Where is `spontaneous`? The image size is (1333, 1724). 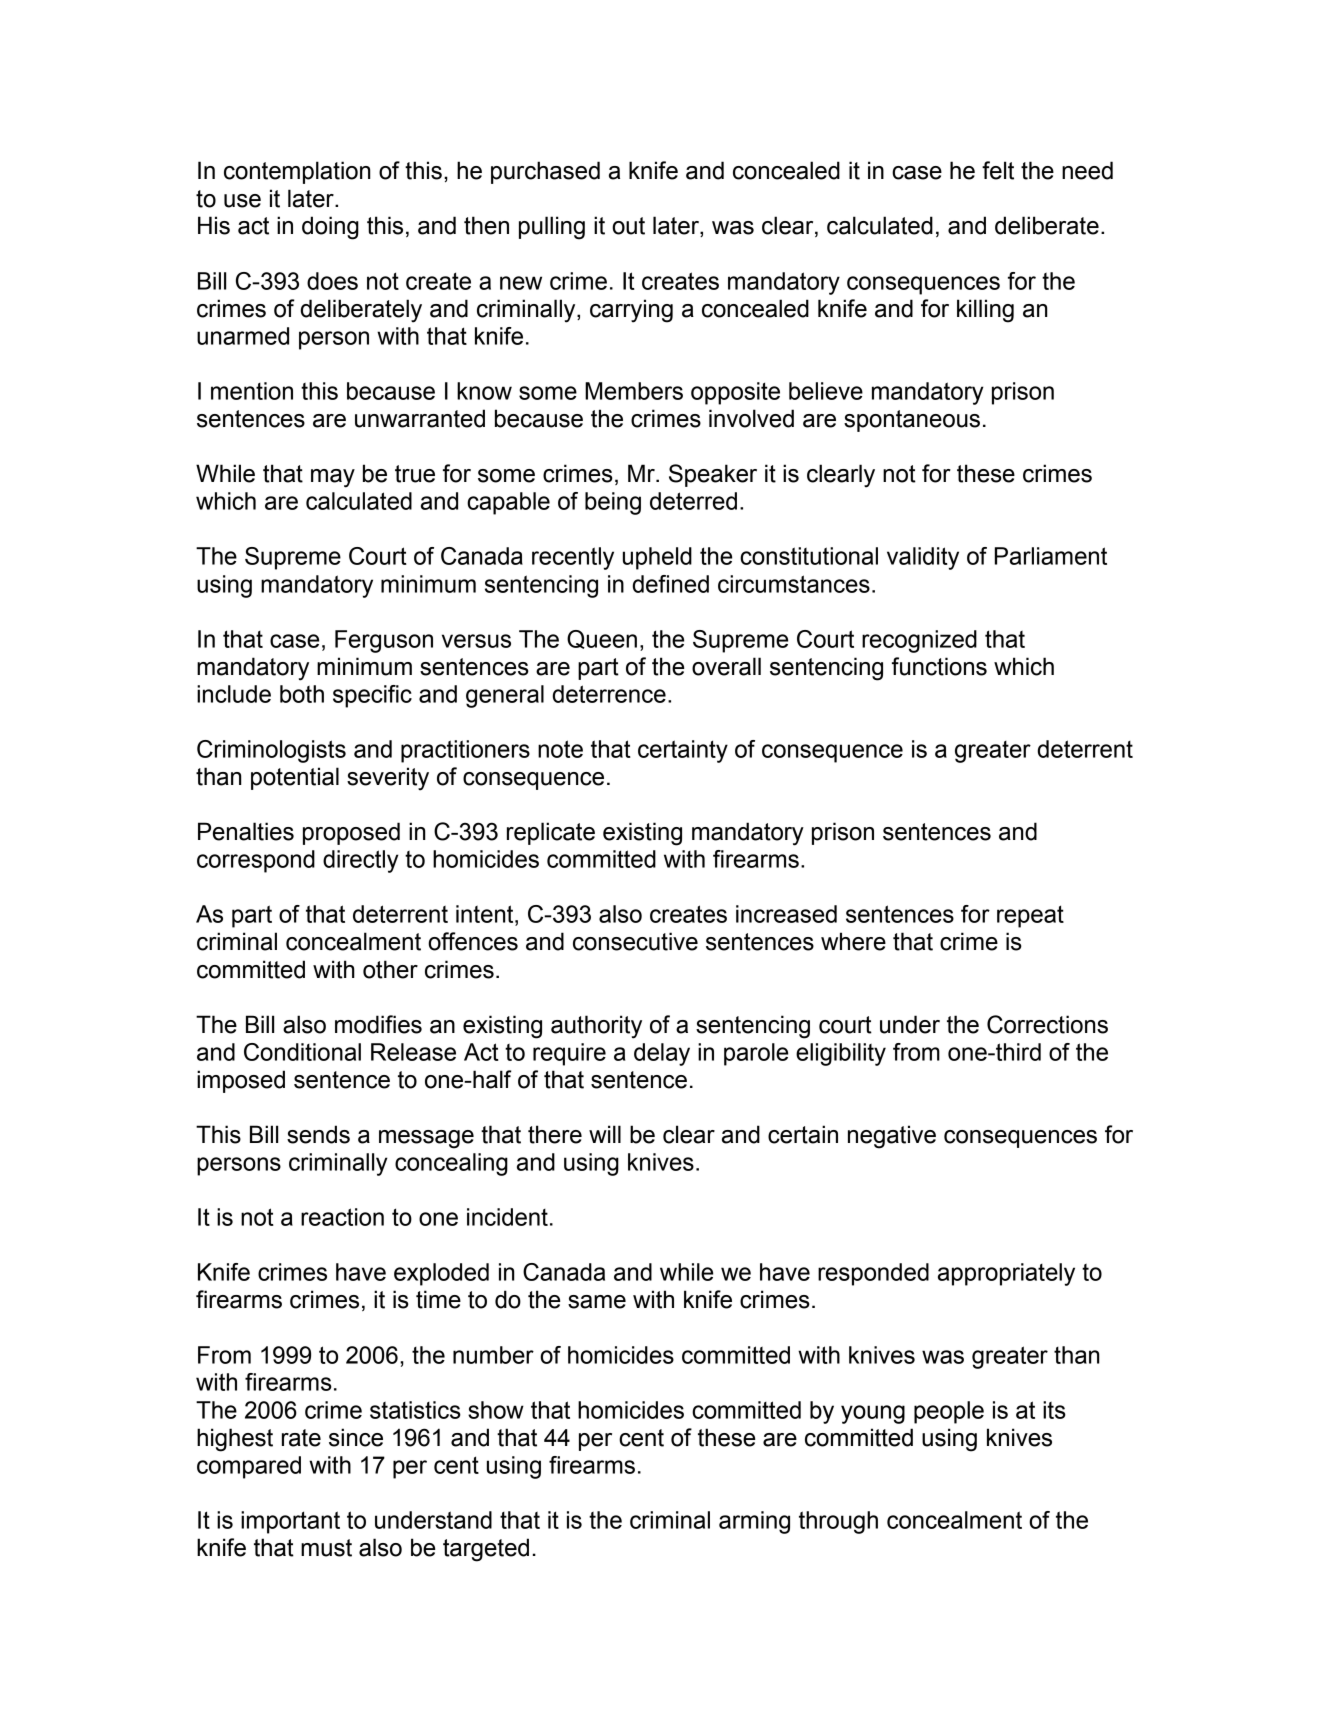 spontaneous is located at coordinates (912, 421).
